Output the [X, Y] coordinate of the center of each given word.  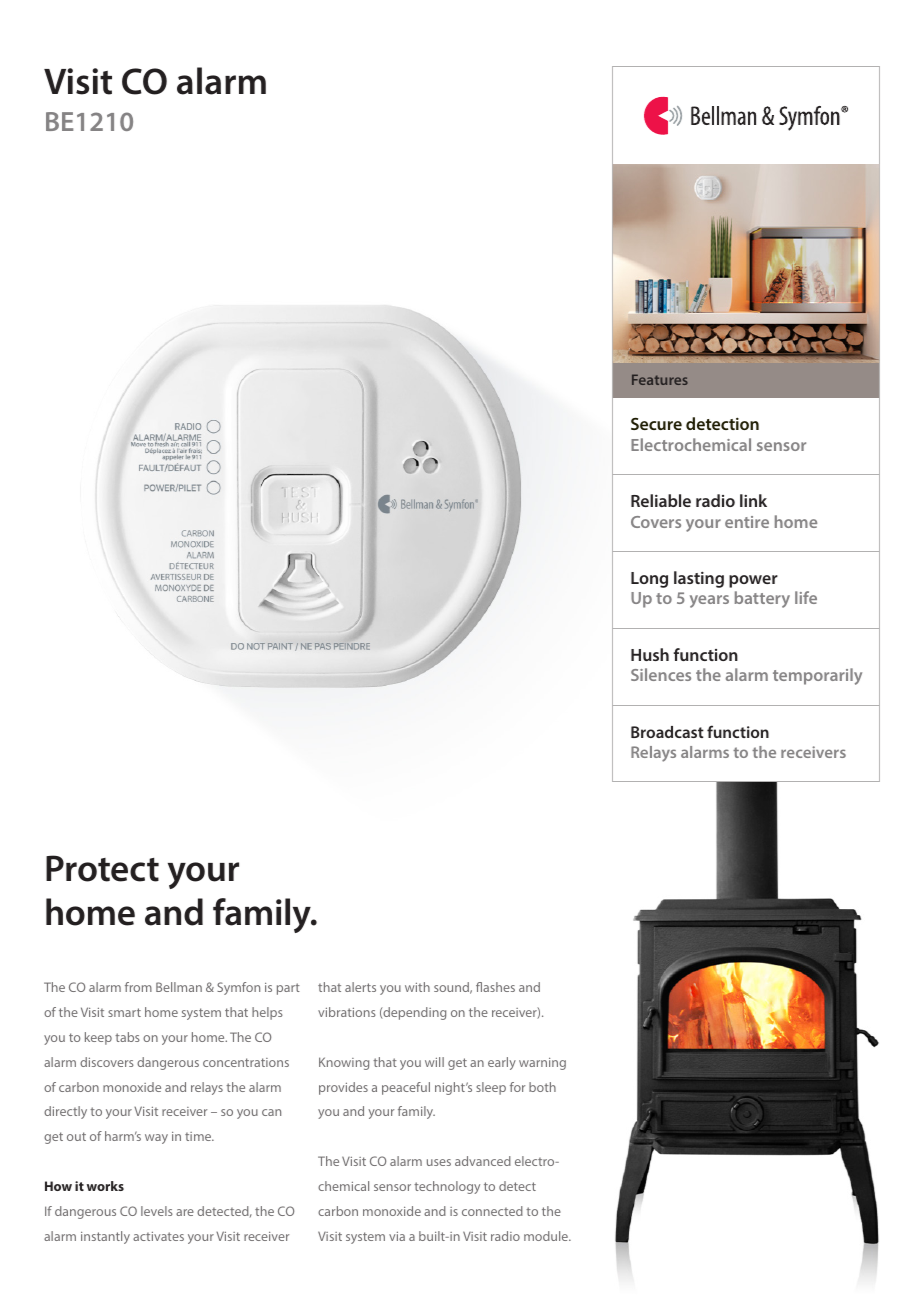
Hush [650, 654]
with [417, 987]
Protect [102, 868]
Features [660, 379]
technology [447, 1187]
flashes [495, 987]
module [547, 1236]
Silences [661, 674]
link [753, 500]
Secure [656, 424]
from [138, 987]
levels [157, 1211]
